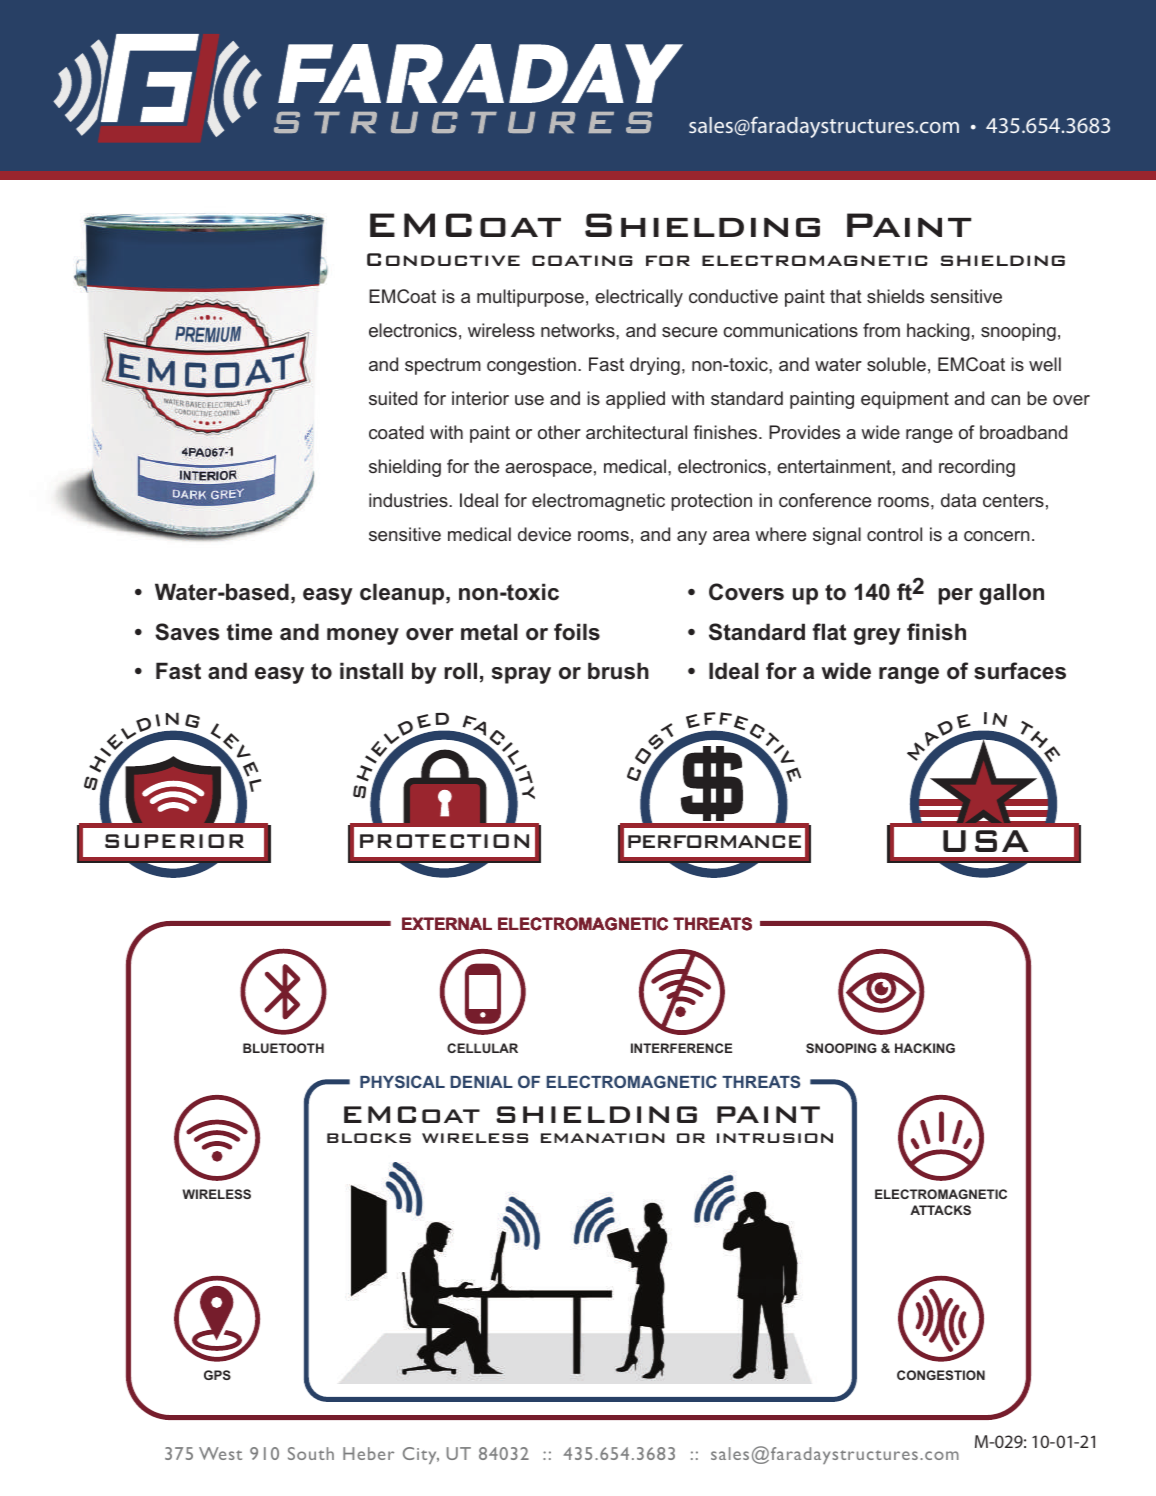 This screenshot has height=1496, width=1156. Describe the element at coordinates (369, 1138) in the screenshot. I see `blocks` at that location.
